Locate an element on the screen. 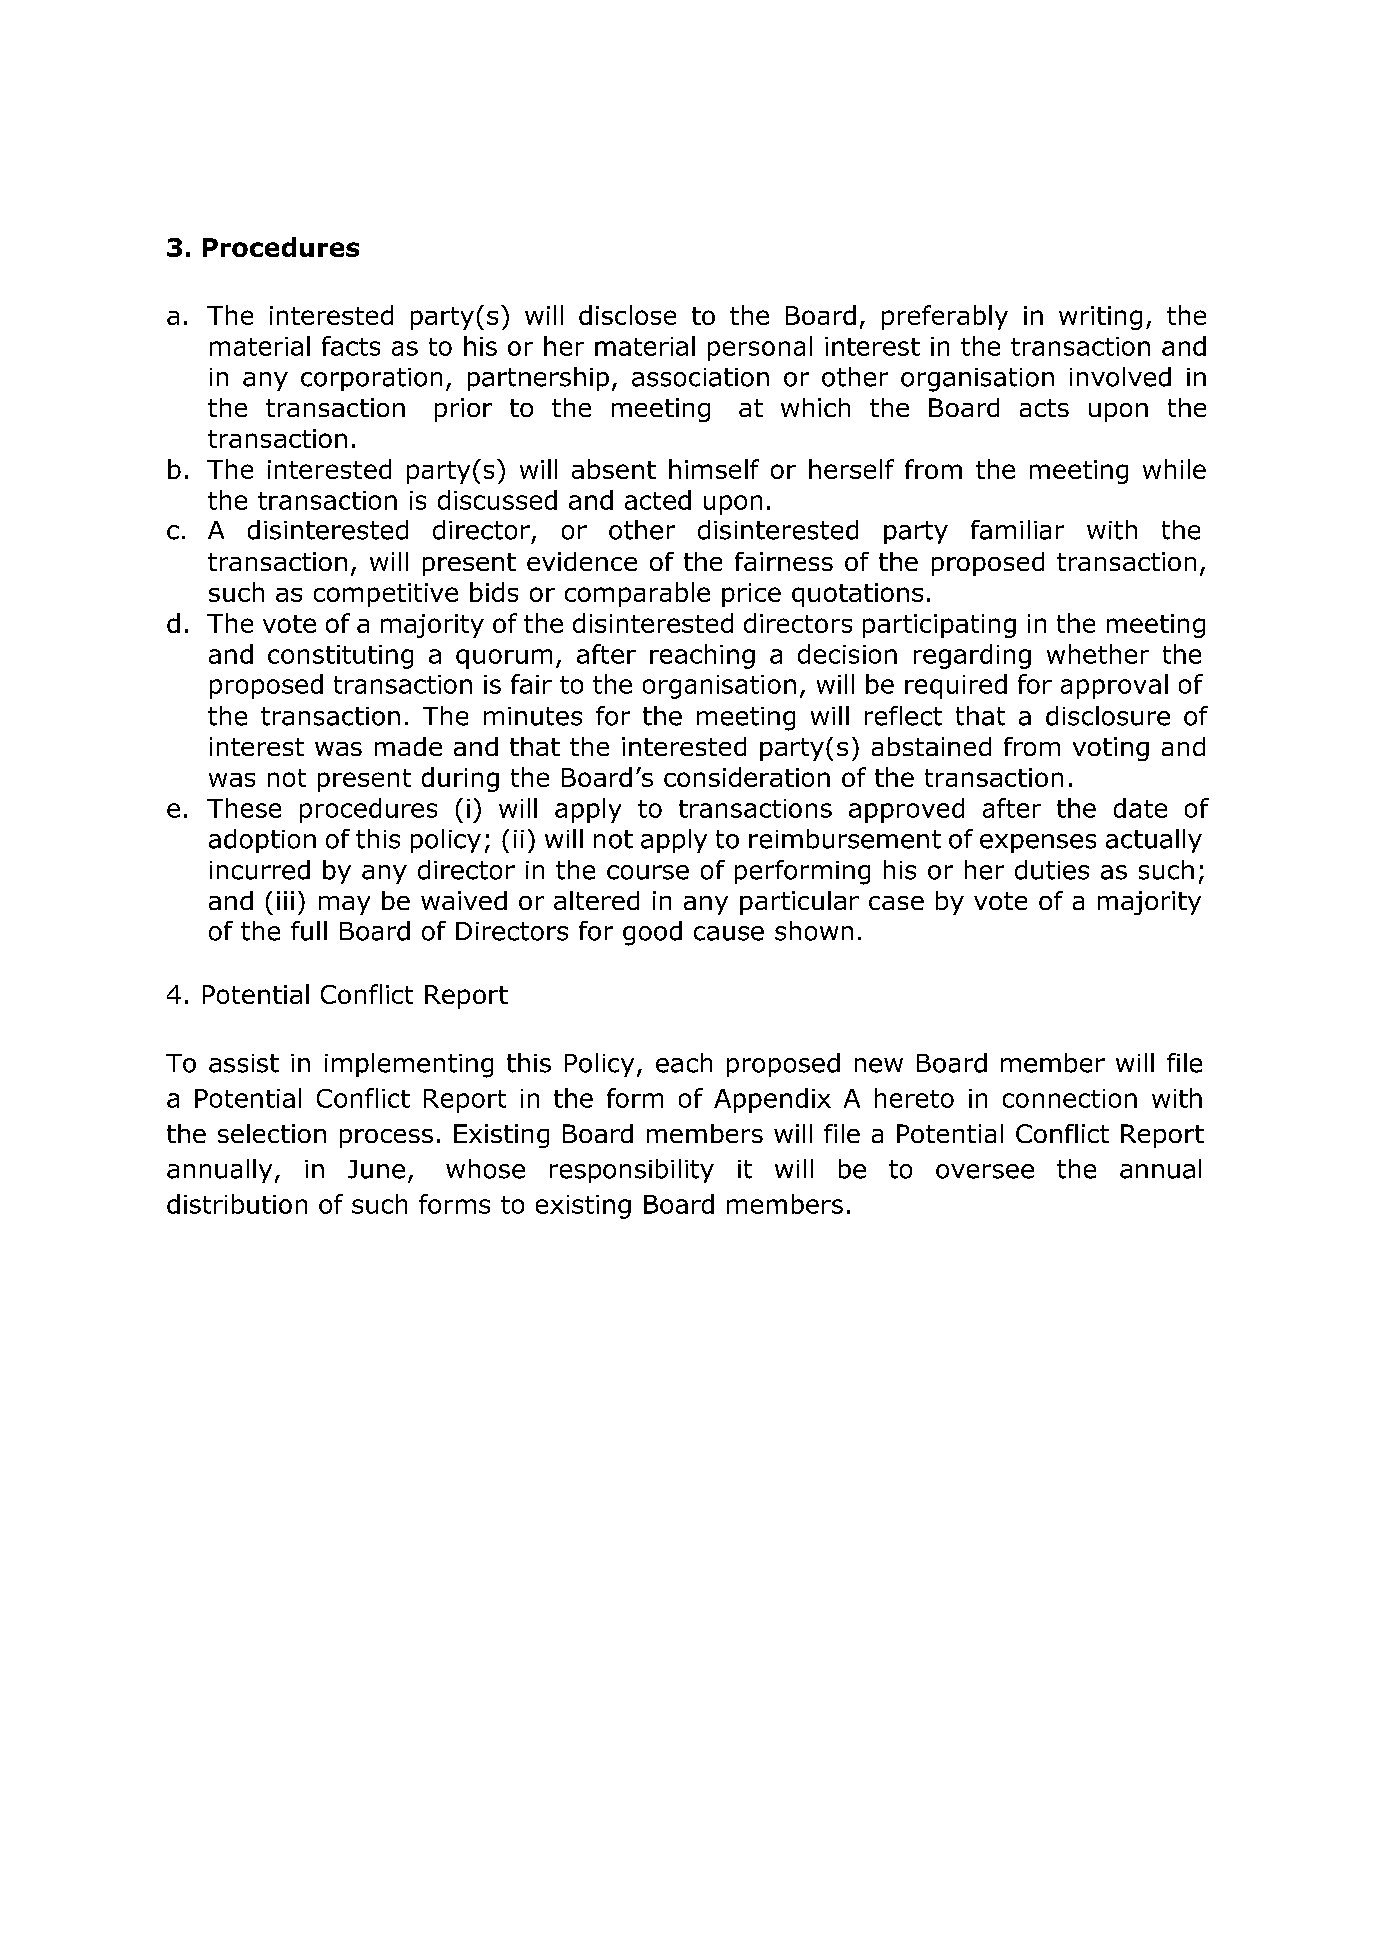 Image resolution: width=1373 pixels, height=1943 pixels. corporation is located at coordinates (371, 379).
